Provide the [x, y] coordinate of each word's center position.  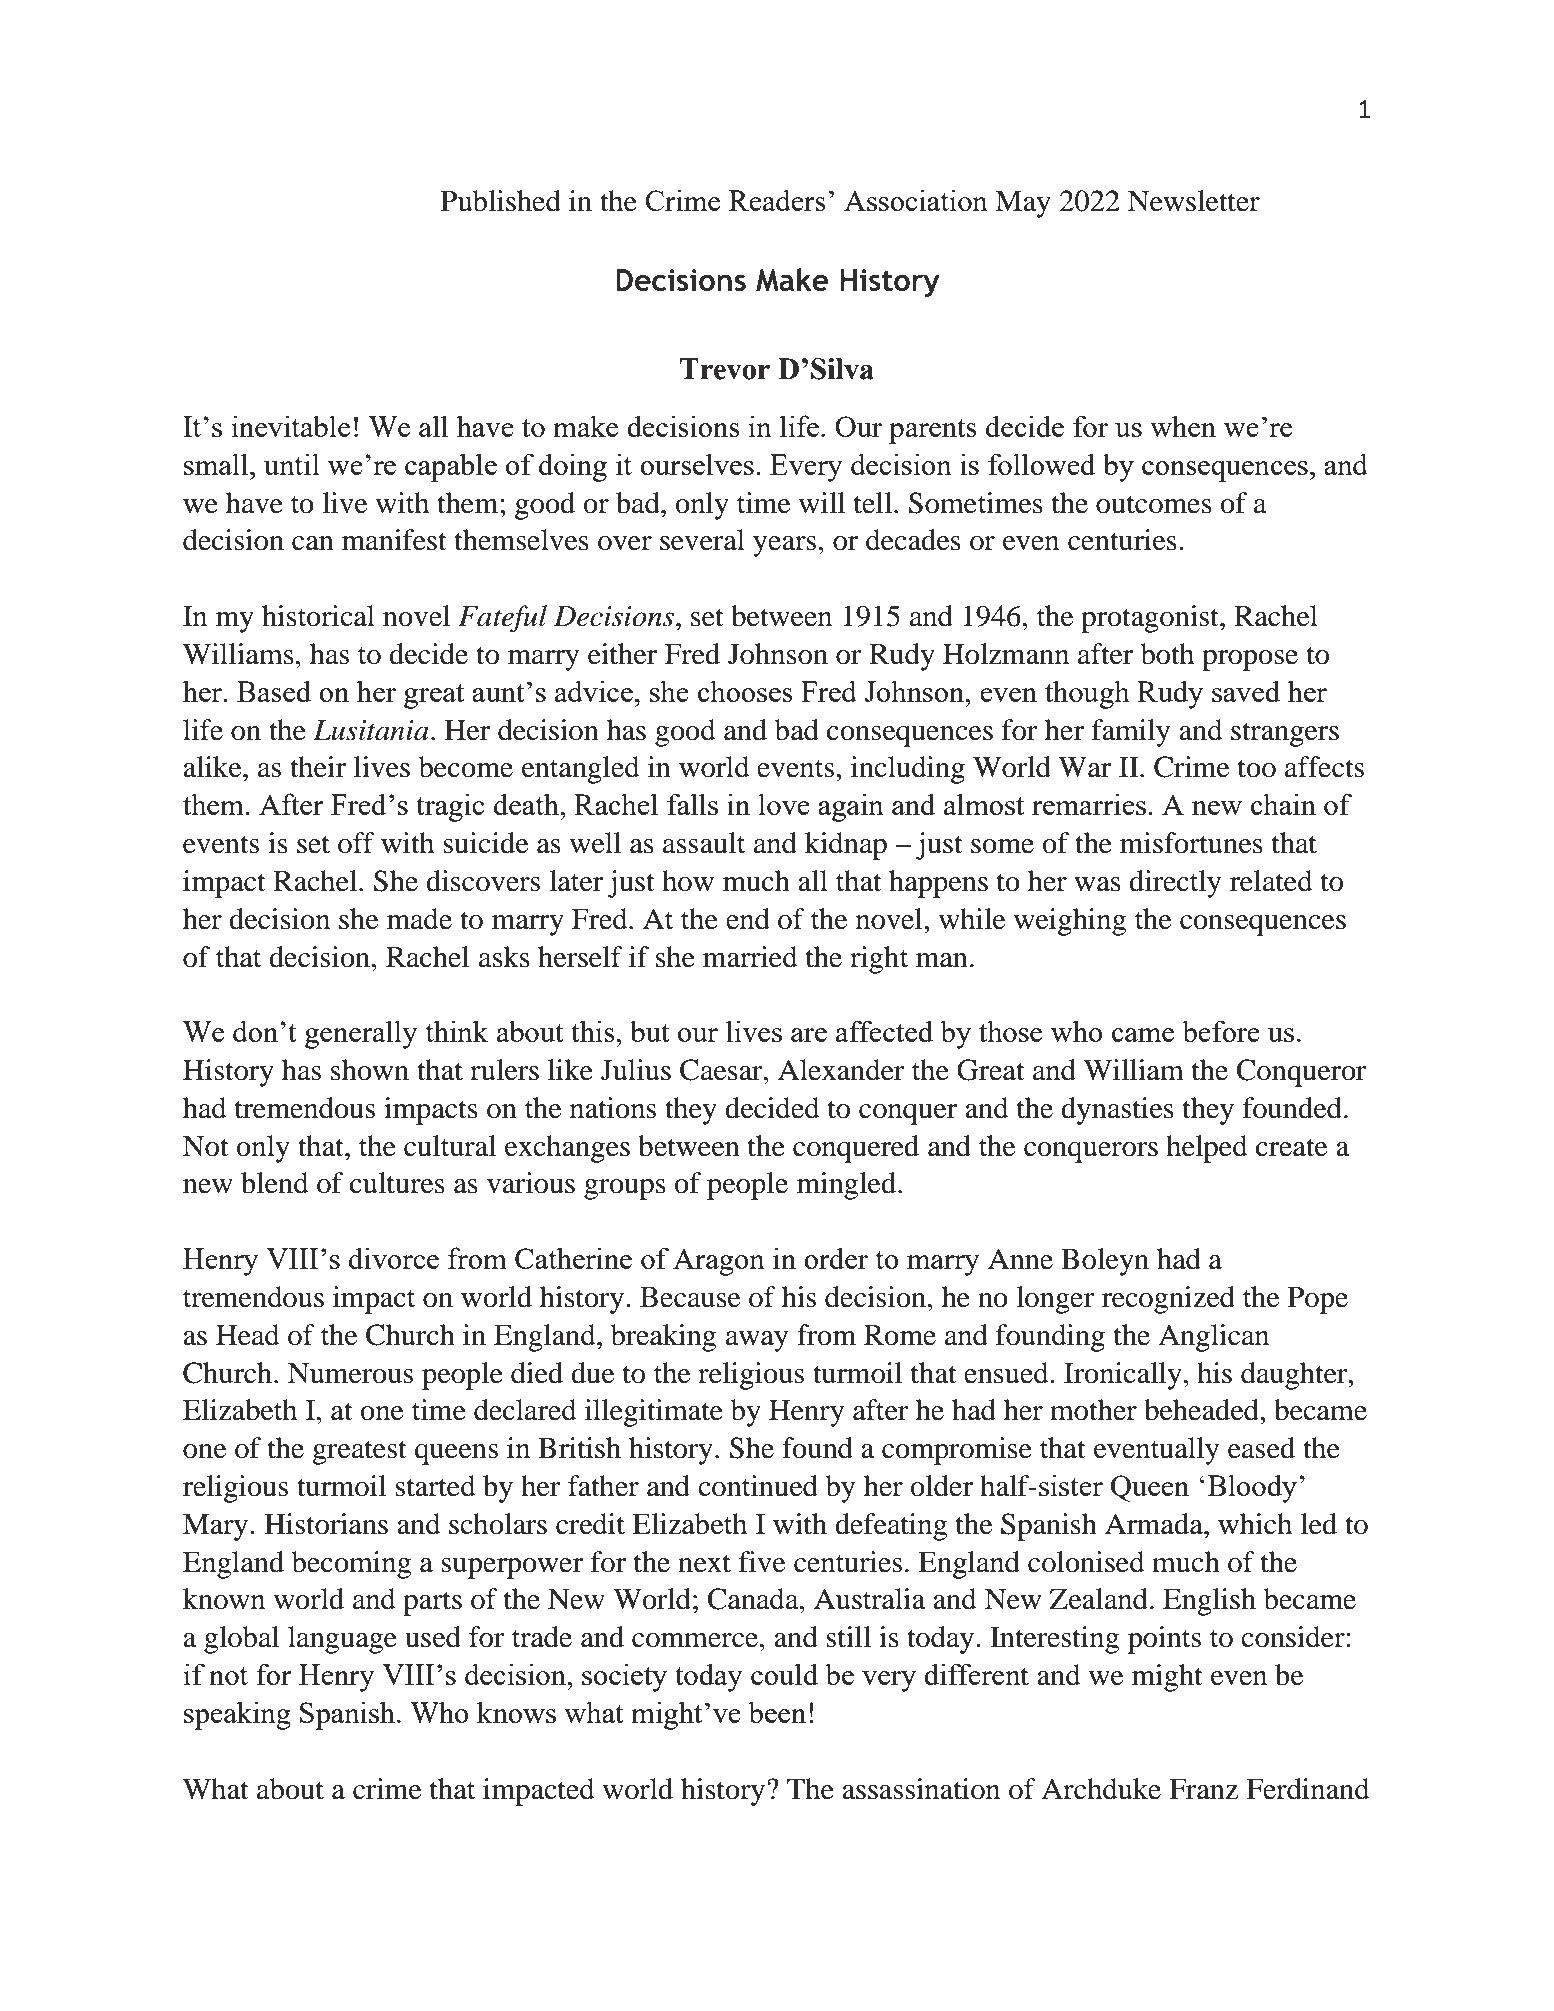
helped [1207, 1149]
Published [501, 201]
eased [1261, 1448]
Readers [777, 200]
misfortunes [1191, 843]
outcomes [1154, 504]
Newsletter [1194, 201]
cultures [397, 1183]
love [784, 804]
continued [758, 1486]
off [356, 843]
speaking [237, 1715]
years [784, 546]
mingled [848, 1186]
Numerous [350, 1373]
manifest [394, 540]
